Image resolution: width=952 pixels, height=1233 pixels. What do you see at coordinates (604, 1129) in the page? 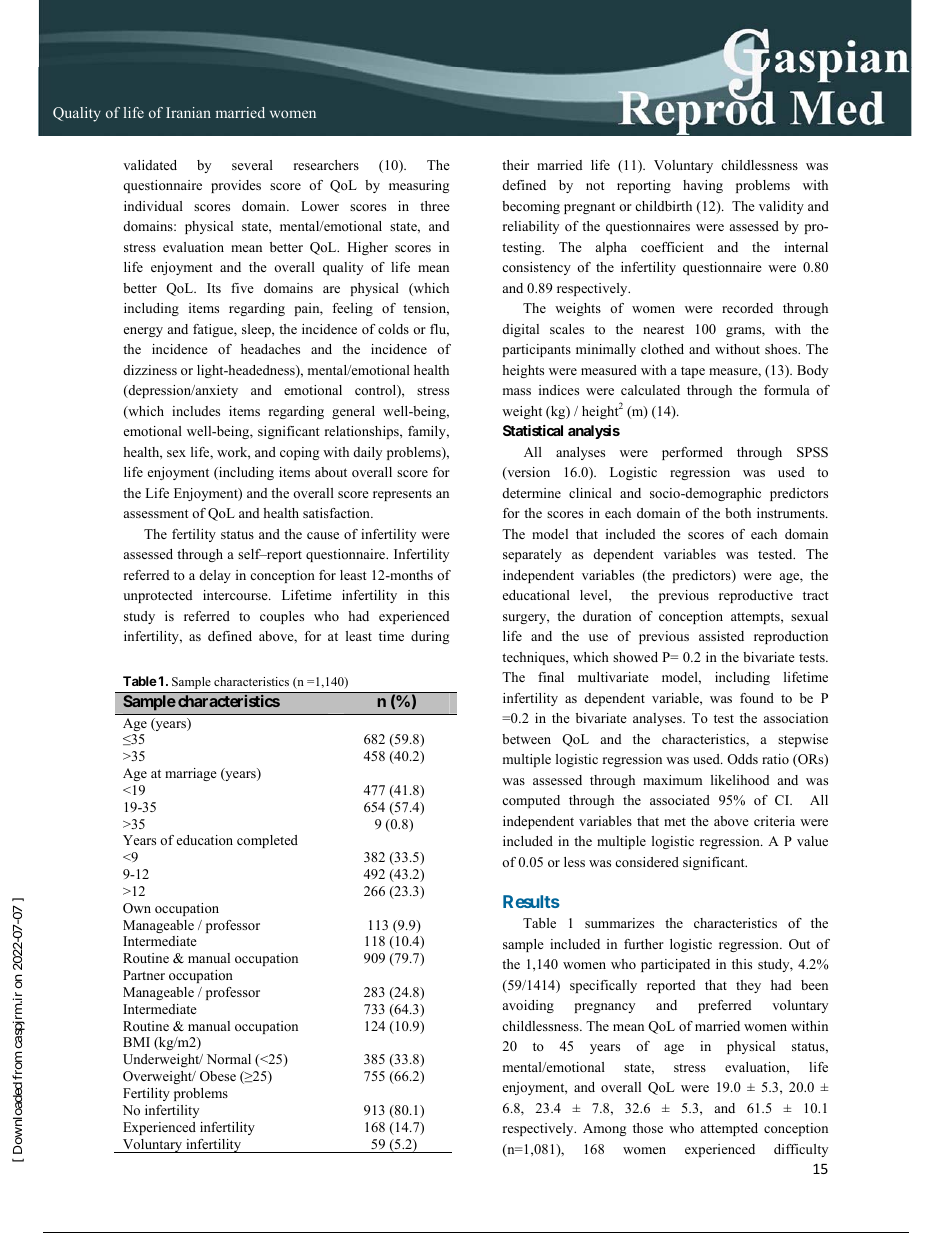
I see `Among` at bounding box center [604, 1129].
